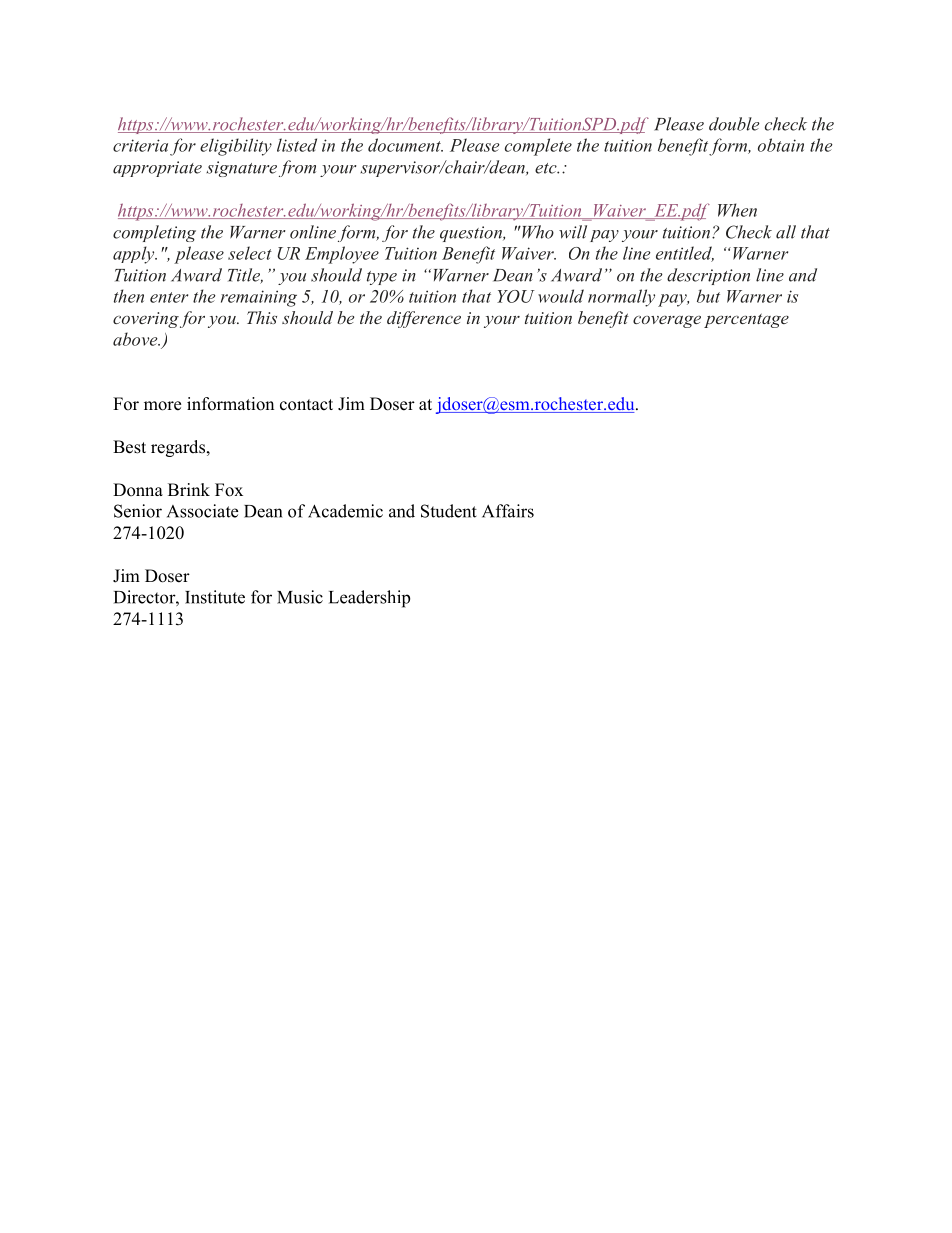 This document has width=952, height=1233. I want to click on enter, so click(169, 297).
